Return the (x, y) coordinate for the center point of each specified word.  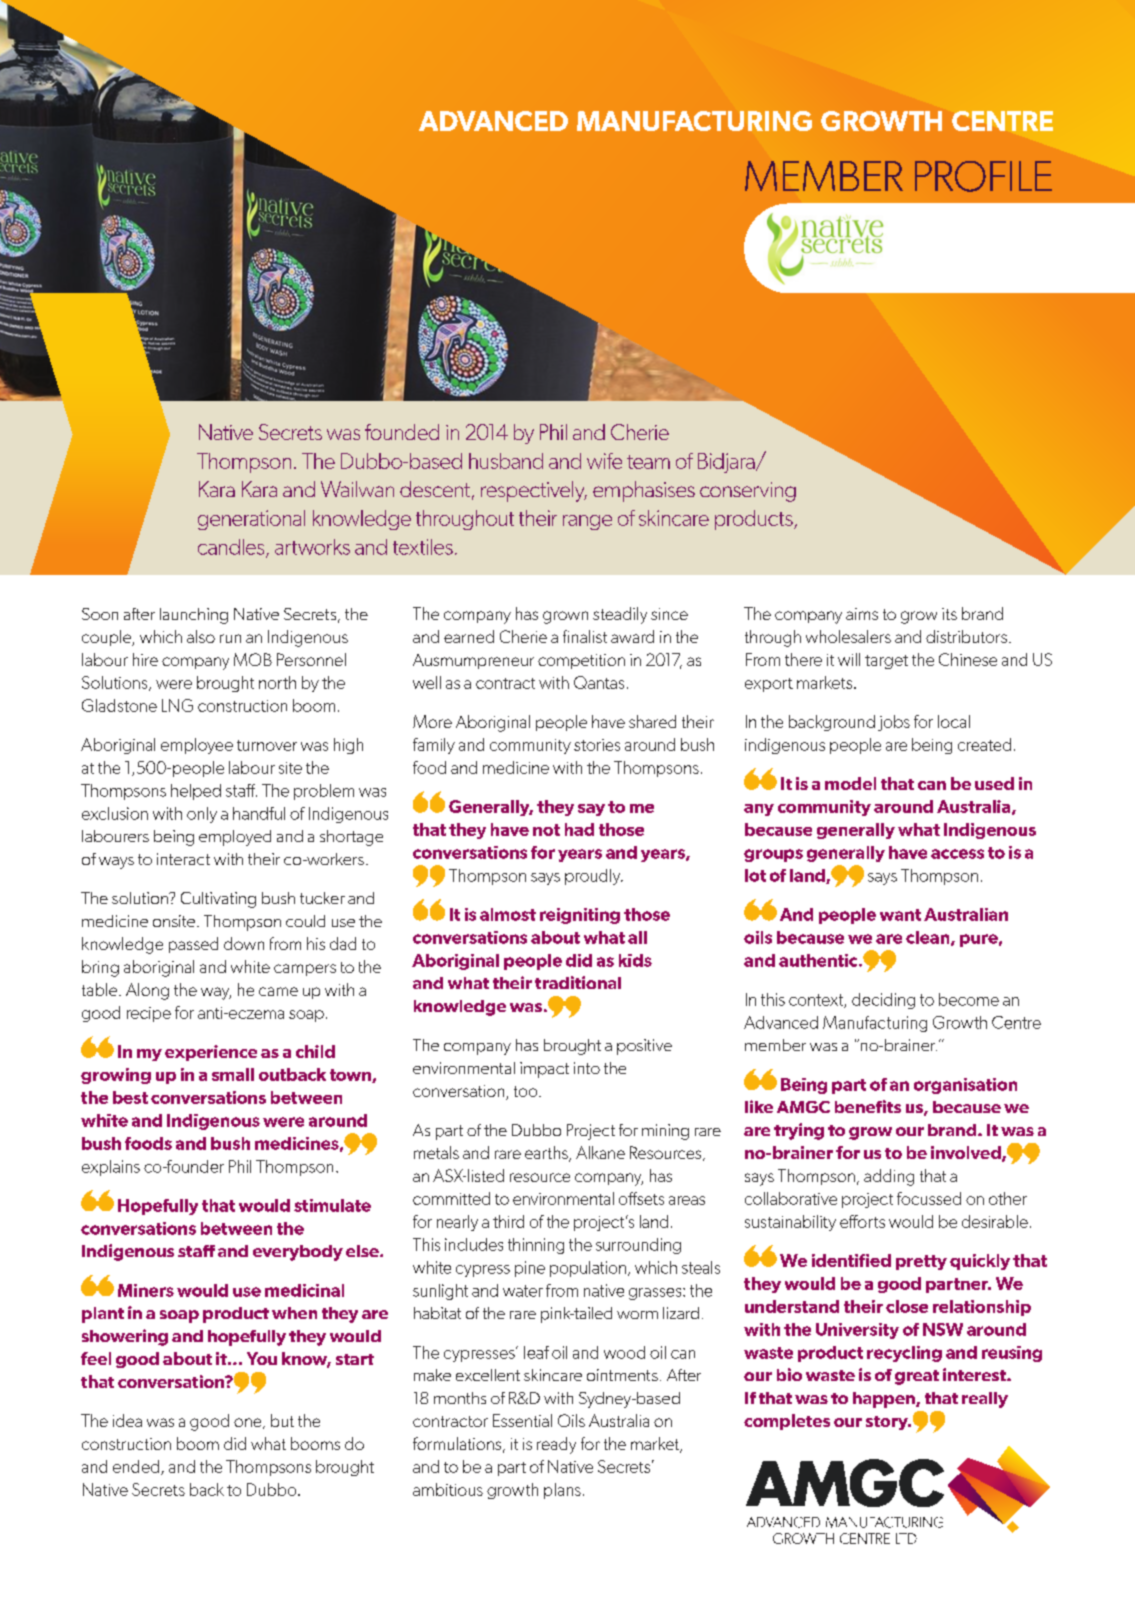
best (130, 1097)
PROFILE (983, 176)
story (888, 1423)
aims (862, 614)
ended (137, 1467)
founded (402, 432)
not (546, 830)
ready (556, 1445)
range (587, 522)
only (202, 815)
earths (547, 1154)
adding (889, 1177)
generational (251, 520)
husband (506, 461)
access (957, 854)
